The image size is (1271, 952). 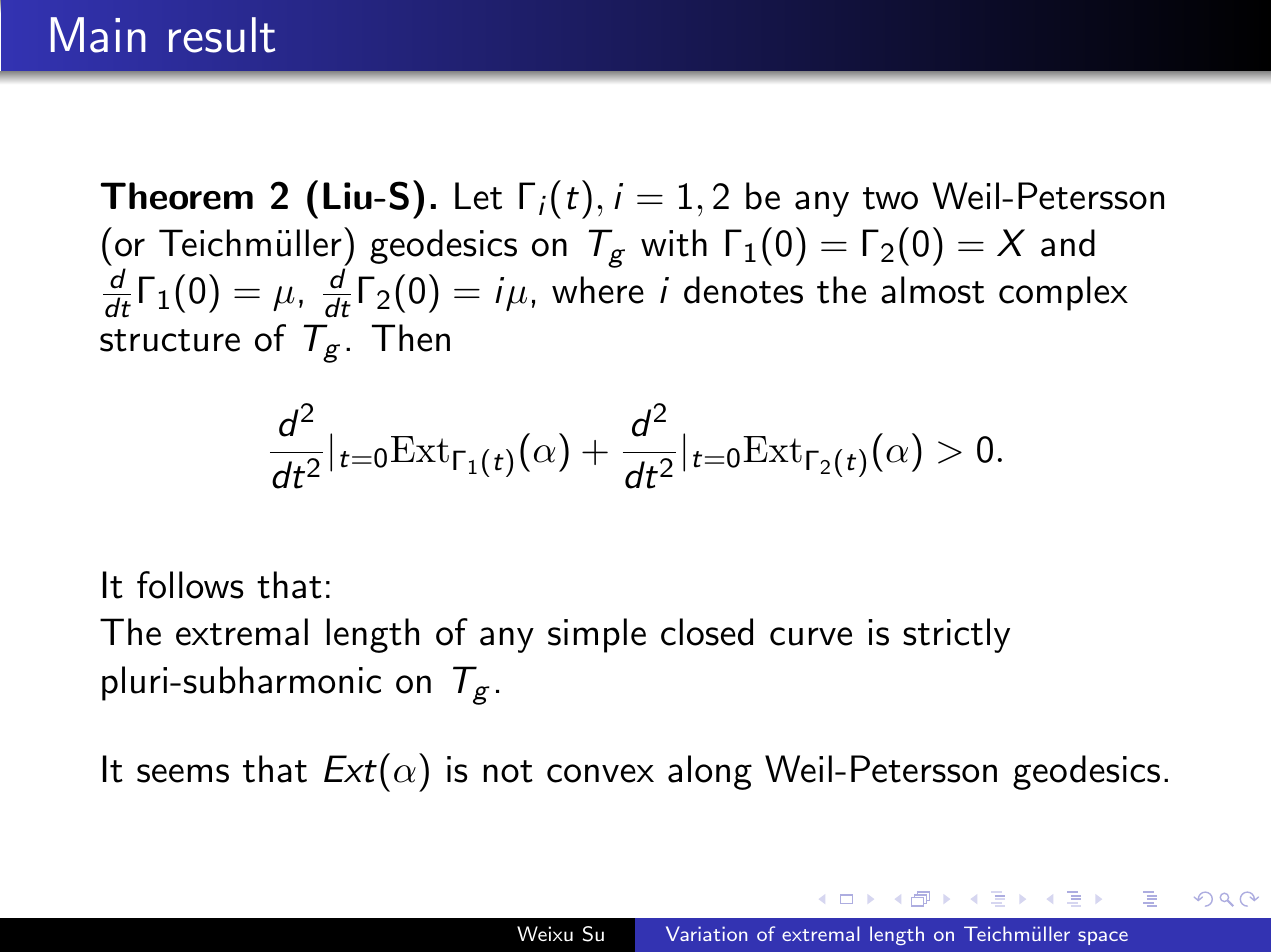 I want to click on simple, so click(x=597, y=635).
